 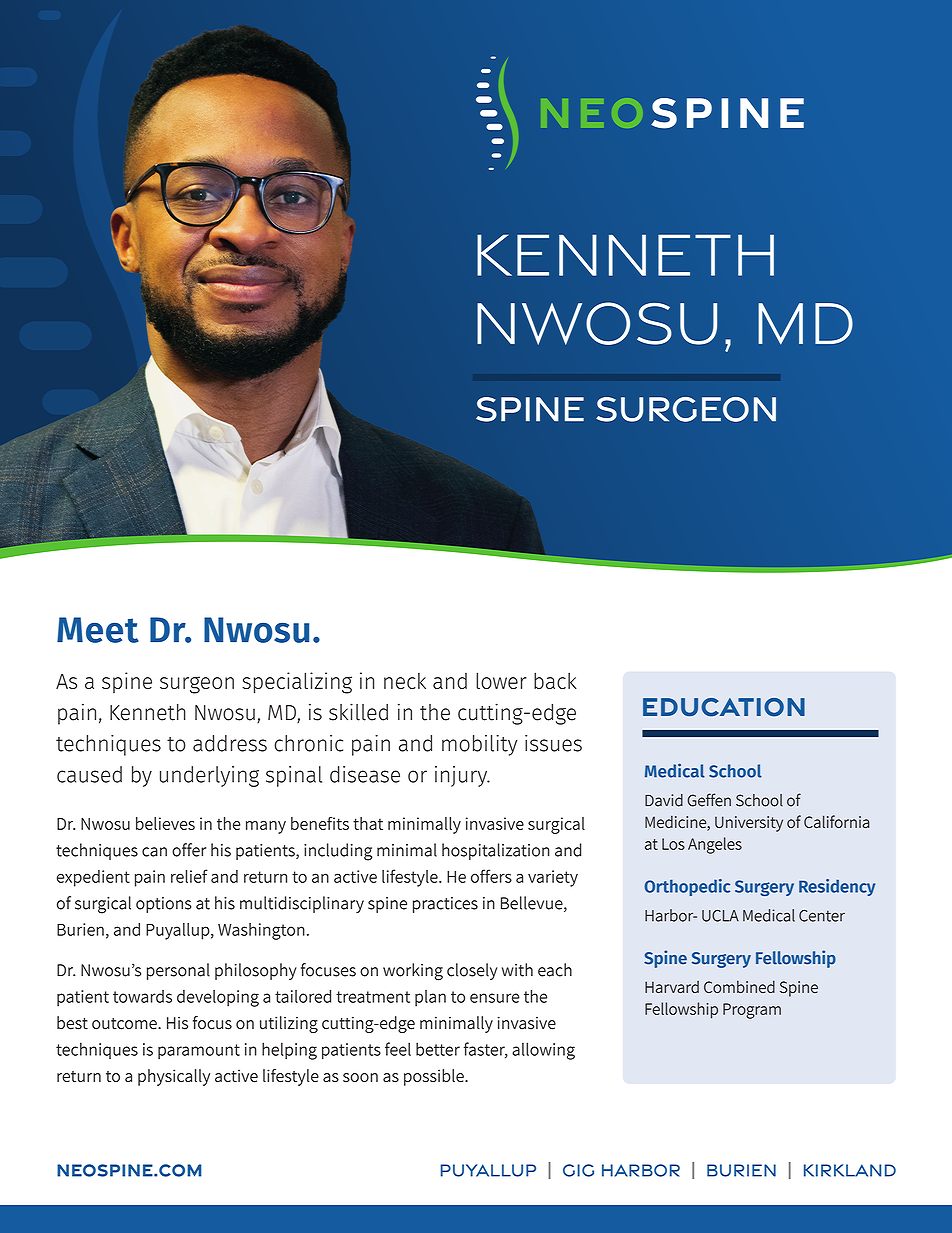 What do you see at coordinates (578, 1170) in the screenshot?
I see `Gig` at bounding box center [578, 1170].
